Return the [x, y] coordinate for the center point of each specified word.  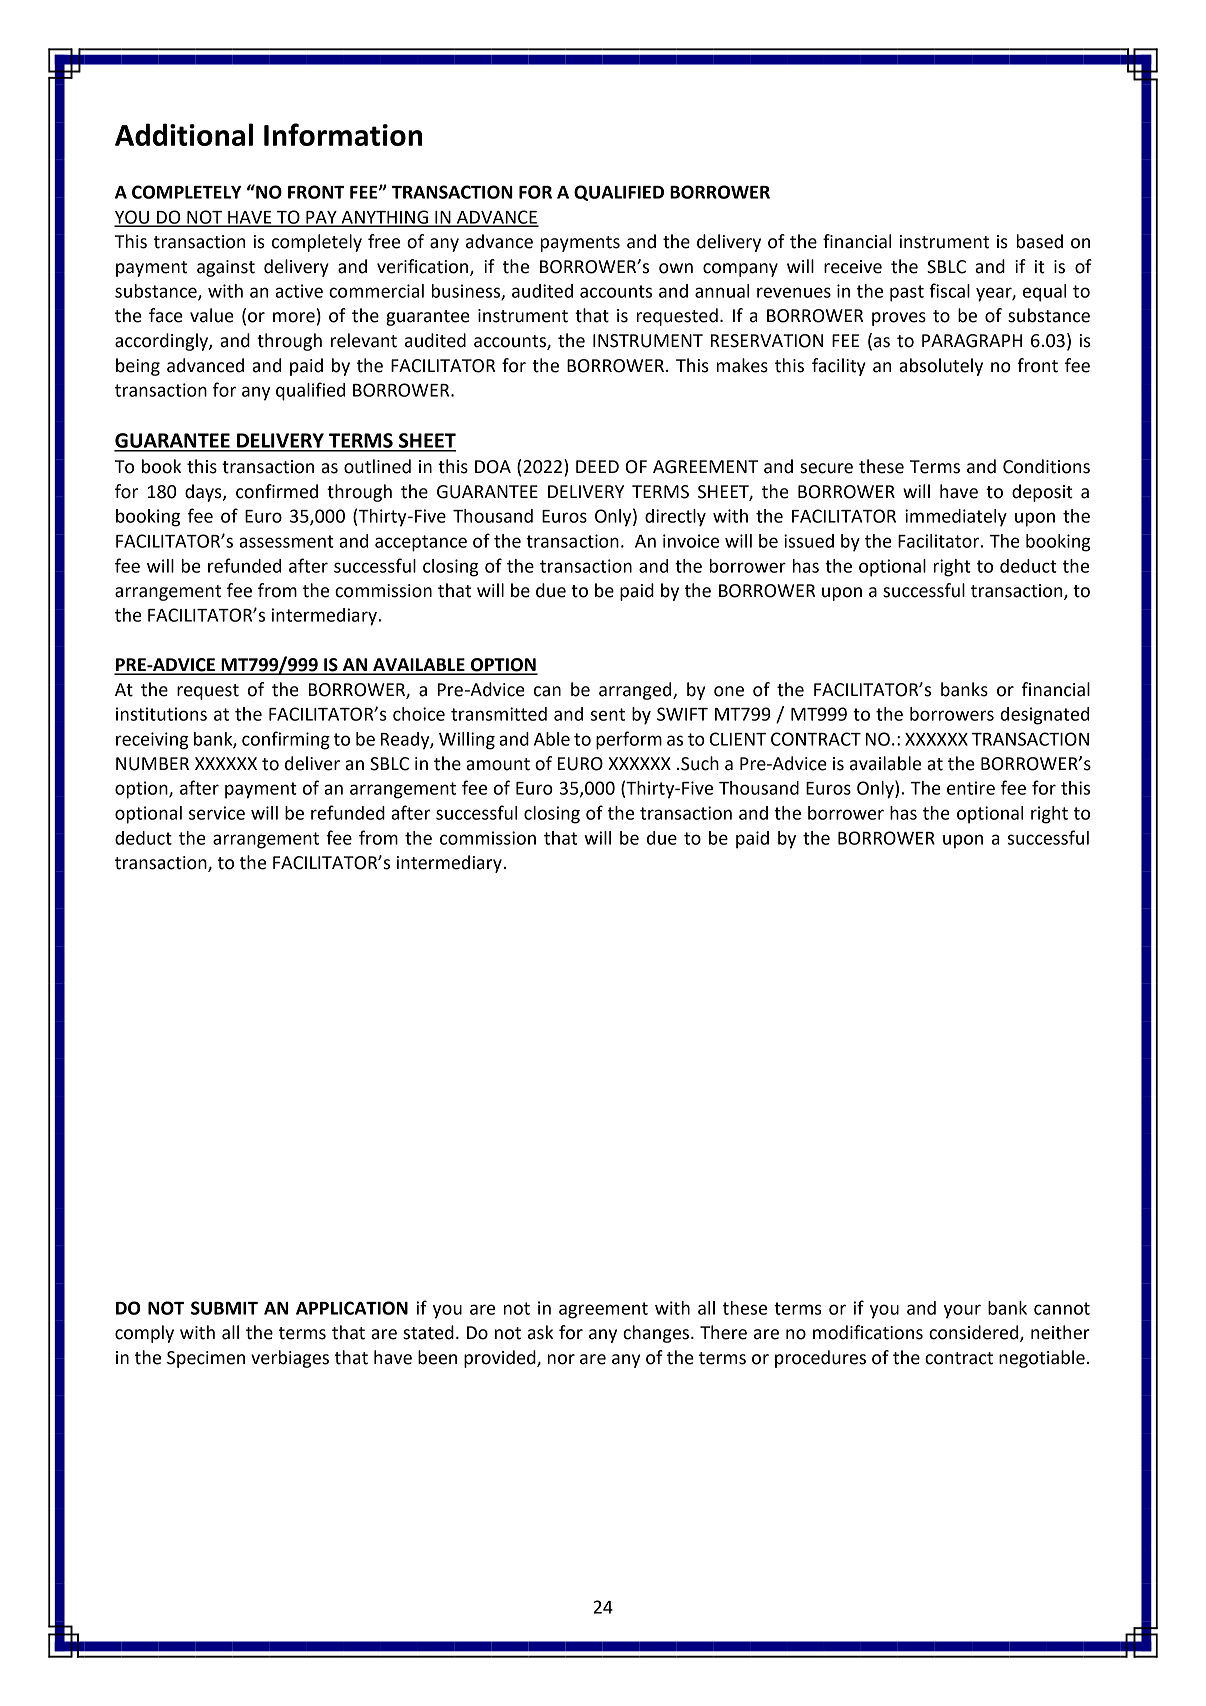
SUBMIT [224, 1308]
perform [629, 740]
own [676, 268]
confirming [286, 740]
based [1040, 241]
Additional [184, 134]
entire [971, 788]
